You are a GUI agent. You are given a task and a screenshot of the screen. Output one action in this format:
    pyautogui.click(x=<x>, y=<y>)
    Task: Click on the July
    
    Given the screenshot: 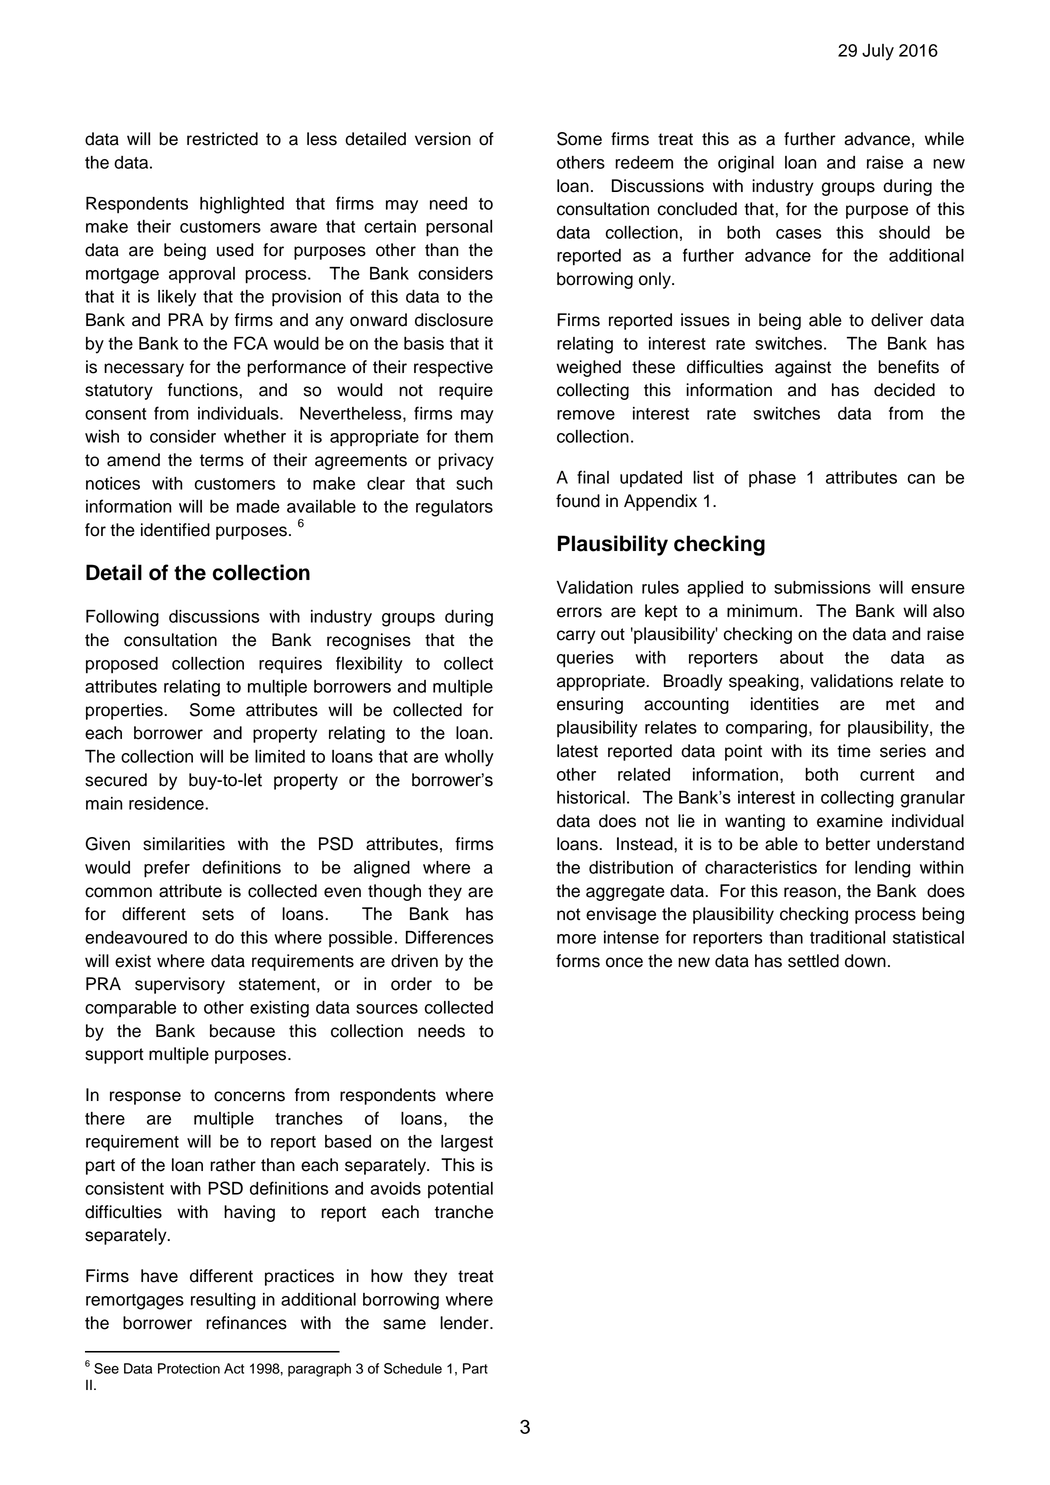 What is the action you would take?
    pyautogui.click(x=878, y=52)
